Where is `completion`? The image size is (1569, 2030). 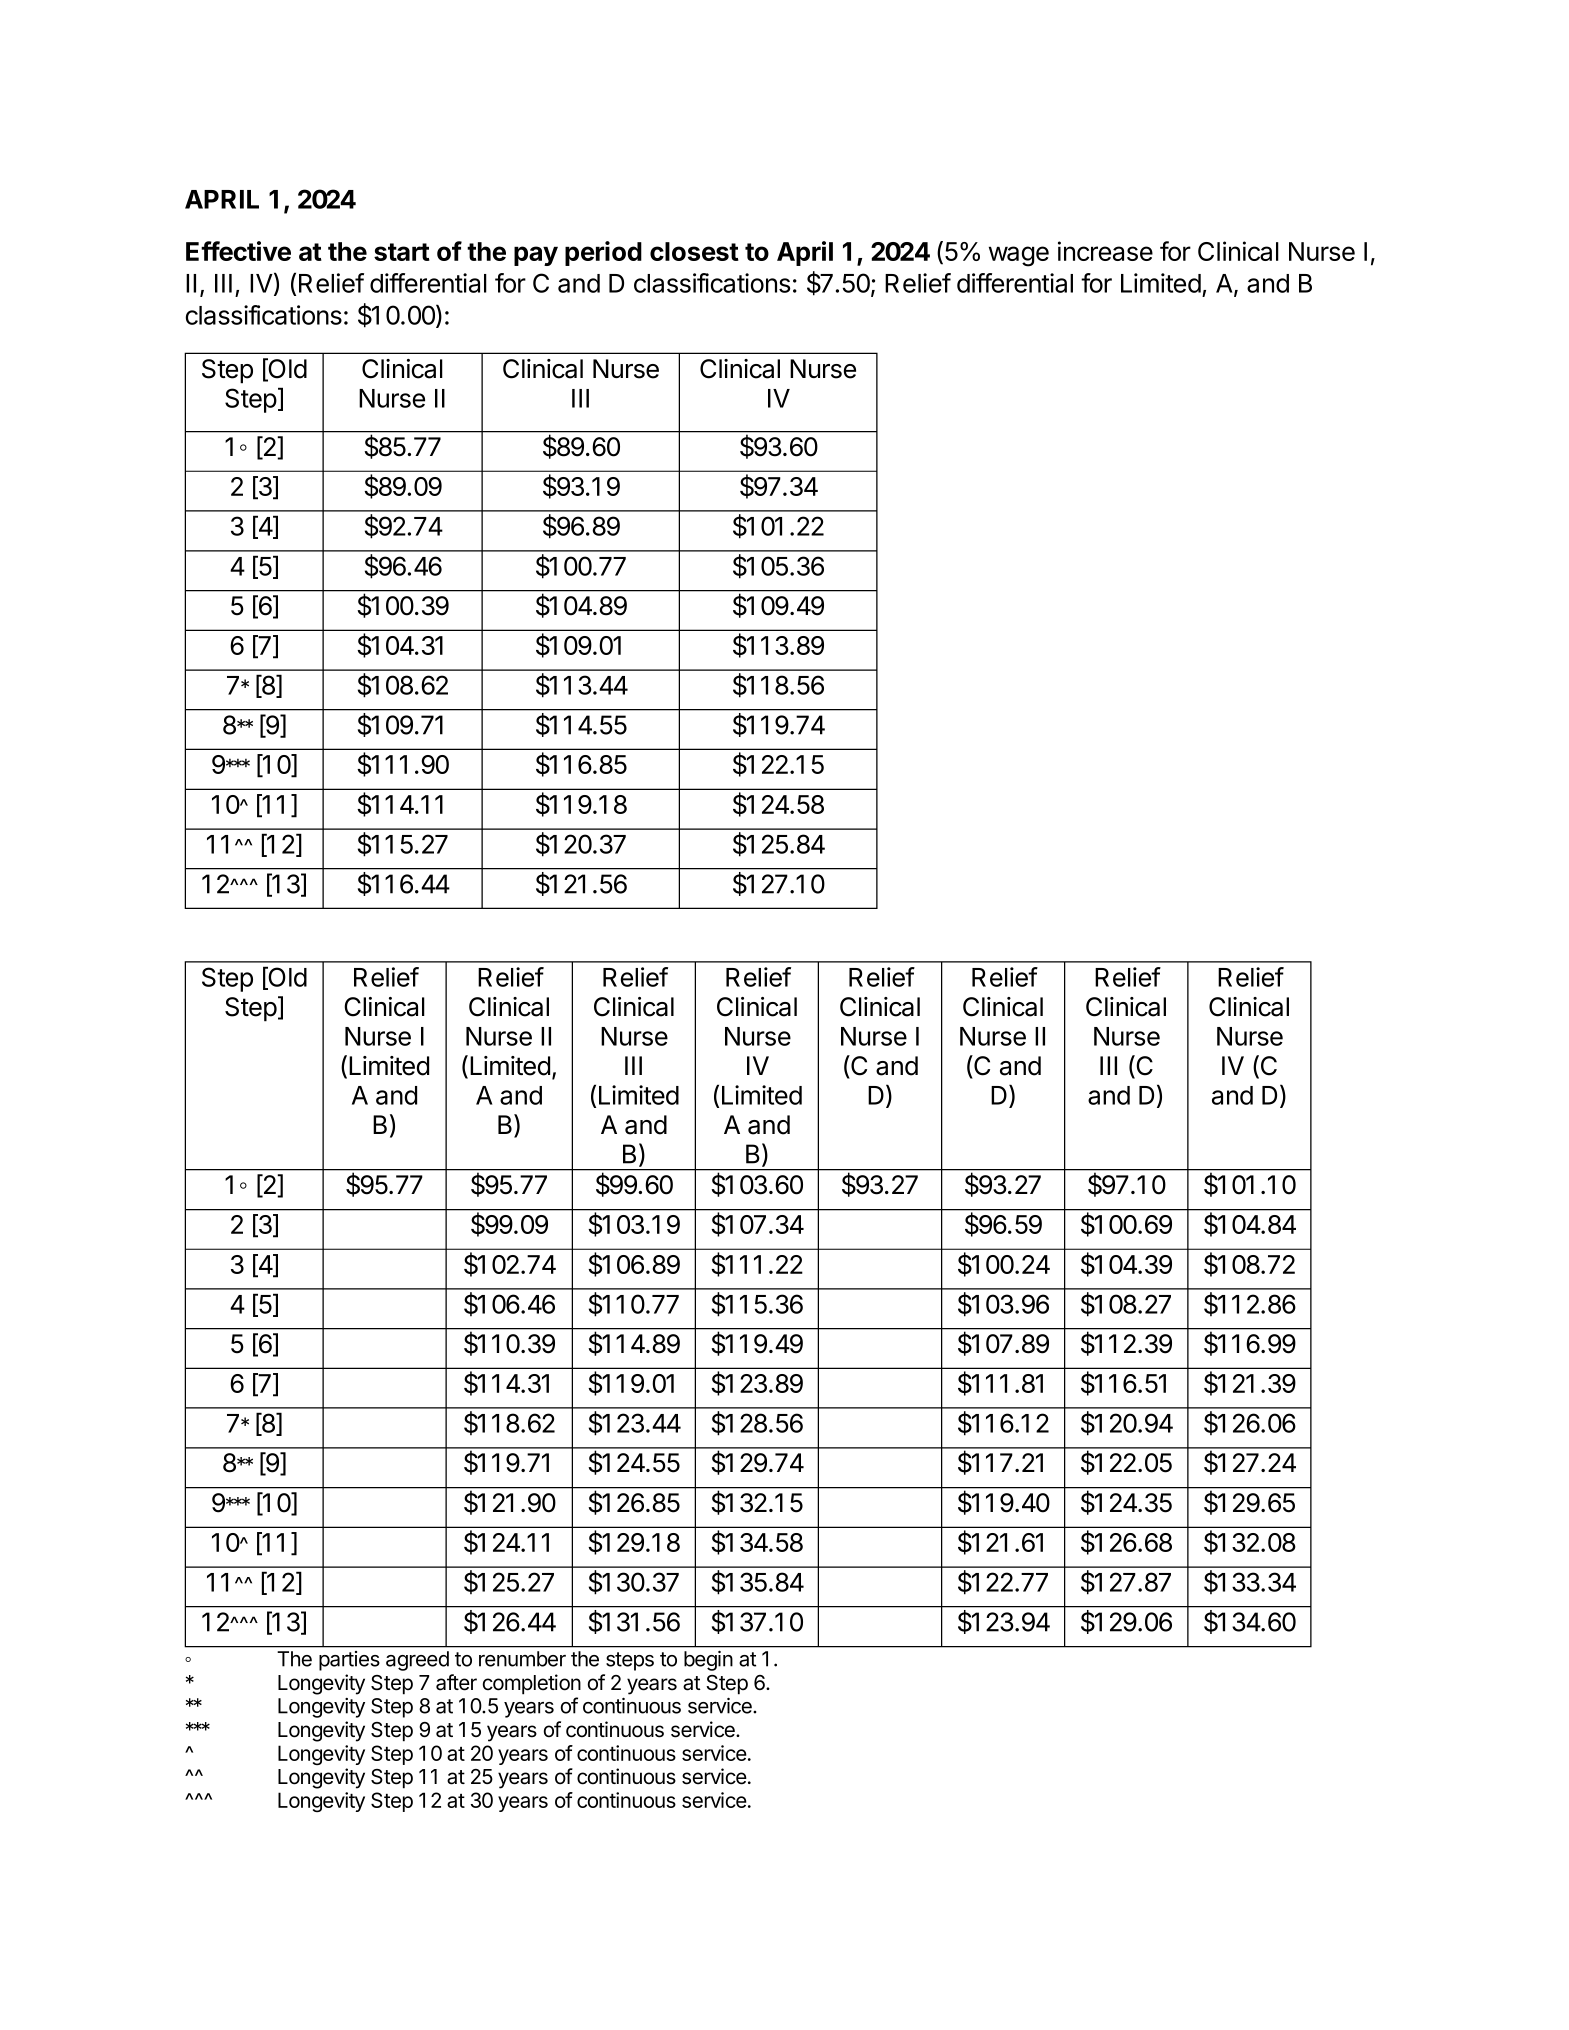
completion is located at coordinates (532, 1684).
